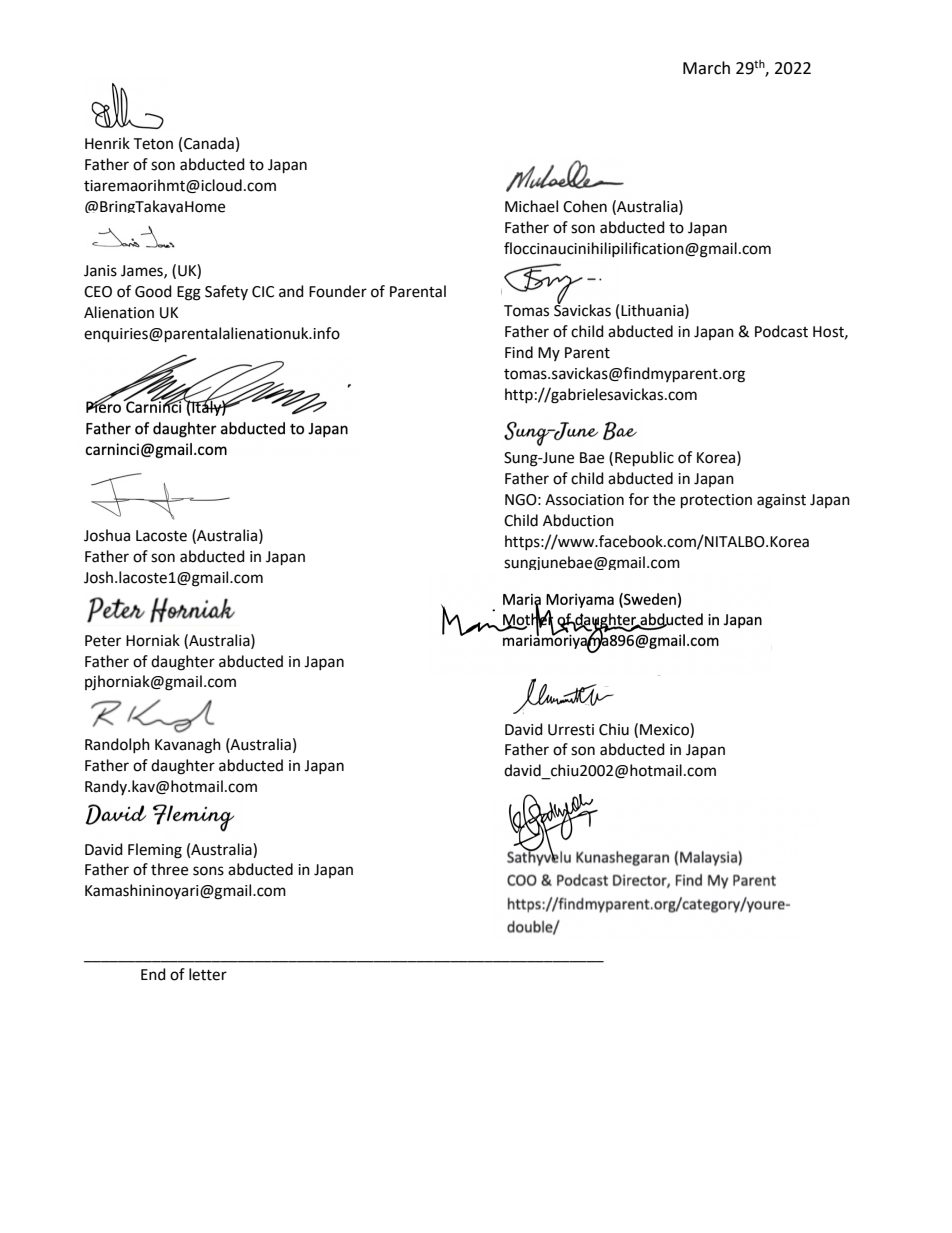  What do you see at coordinates (578, 520) in the page?
I see `Abduction` at bounding box center [578, 520].
